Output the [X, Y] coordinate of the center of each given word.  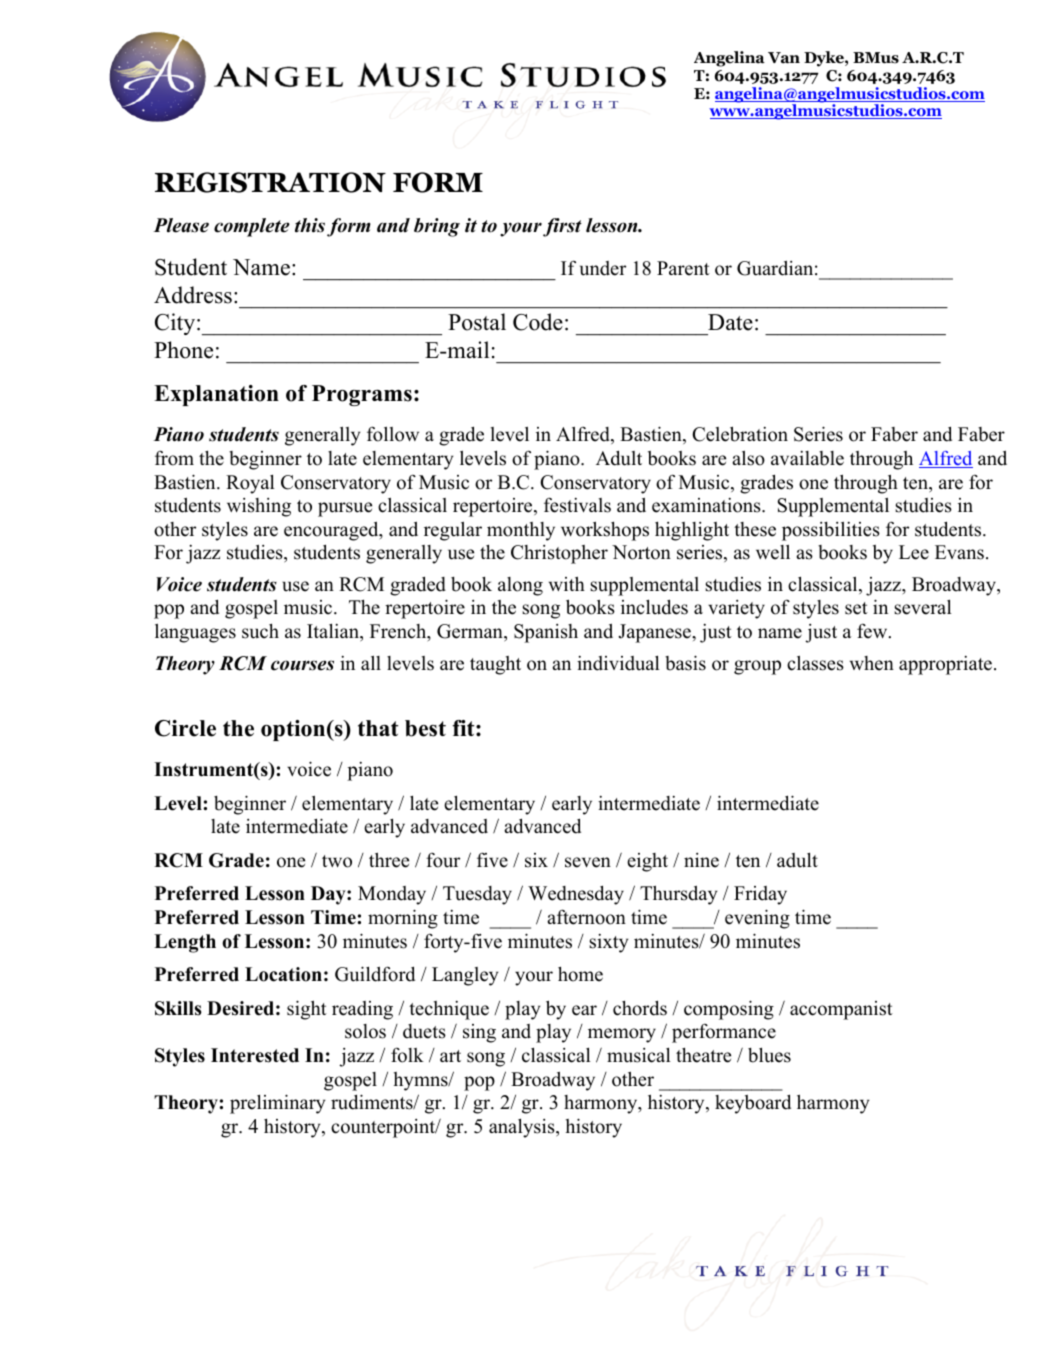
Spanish [546, 633]
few [873, 631]
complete [252, 227]
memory [622, 1035]
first [562, 227]
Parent [683, 268]
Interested [255, 1055]
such [260, 631]
